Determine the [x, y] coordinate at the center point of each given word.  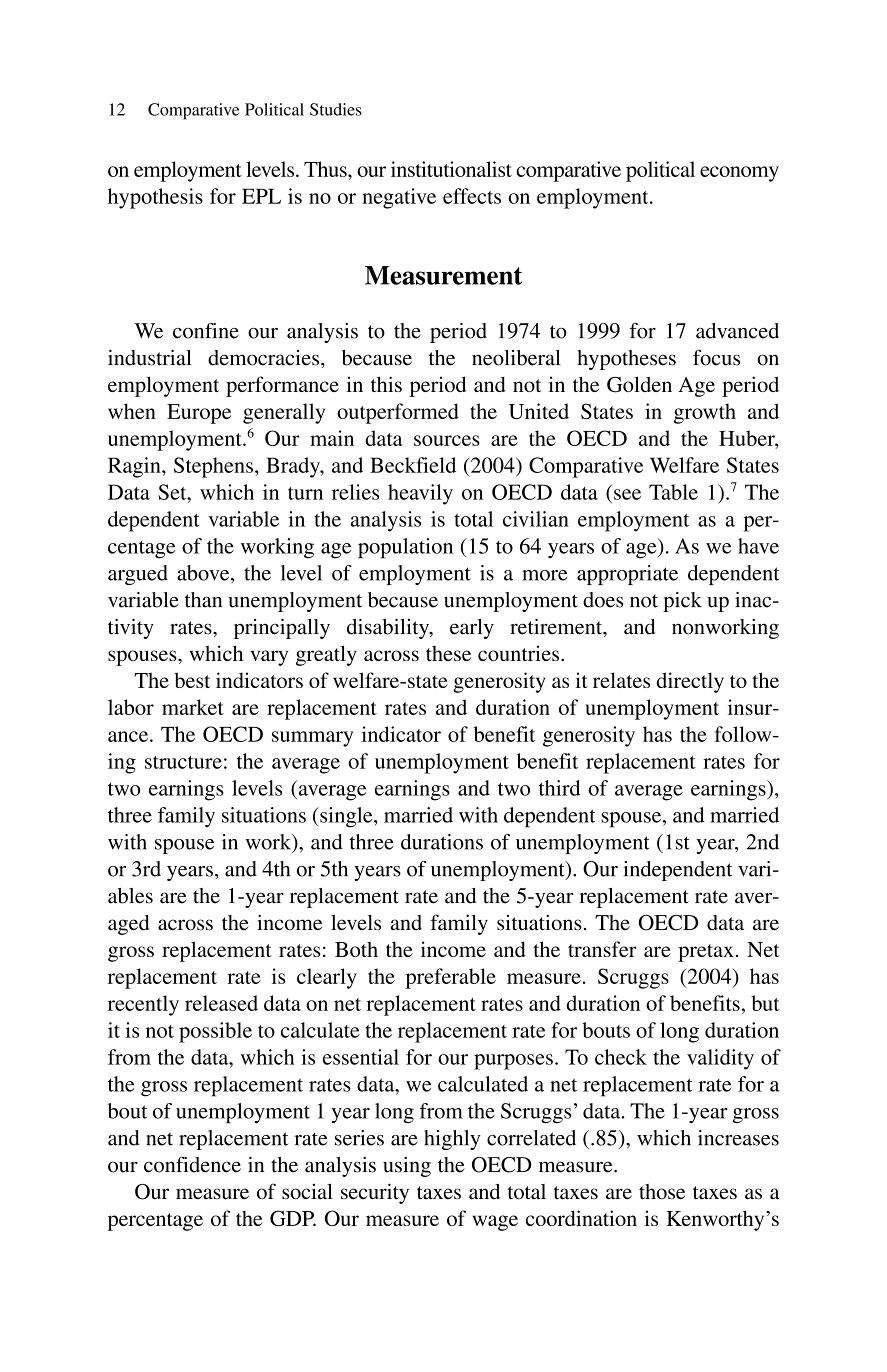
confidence [192, 1164]
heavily [420, 494]
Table [673, 492]
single [346, 817]
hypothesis [155, 198]
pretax [706, 953]
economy [739, 174]
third [559, 788]
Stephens [213, 467]
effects [472, 196]
